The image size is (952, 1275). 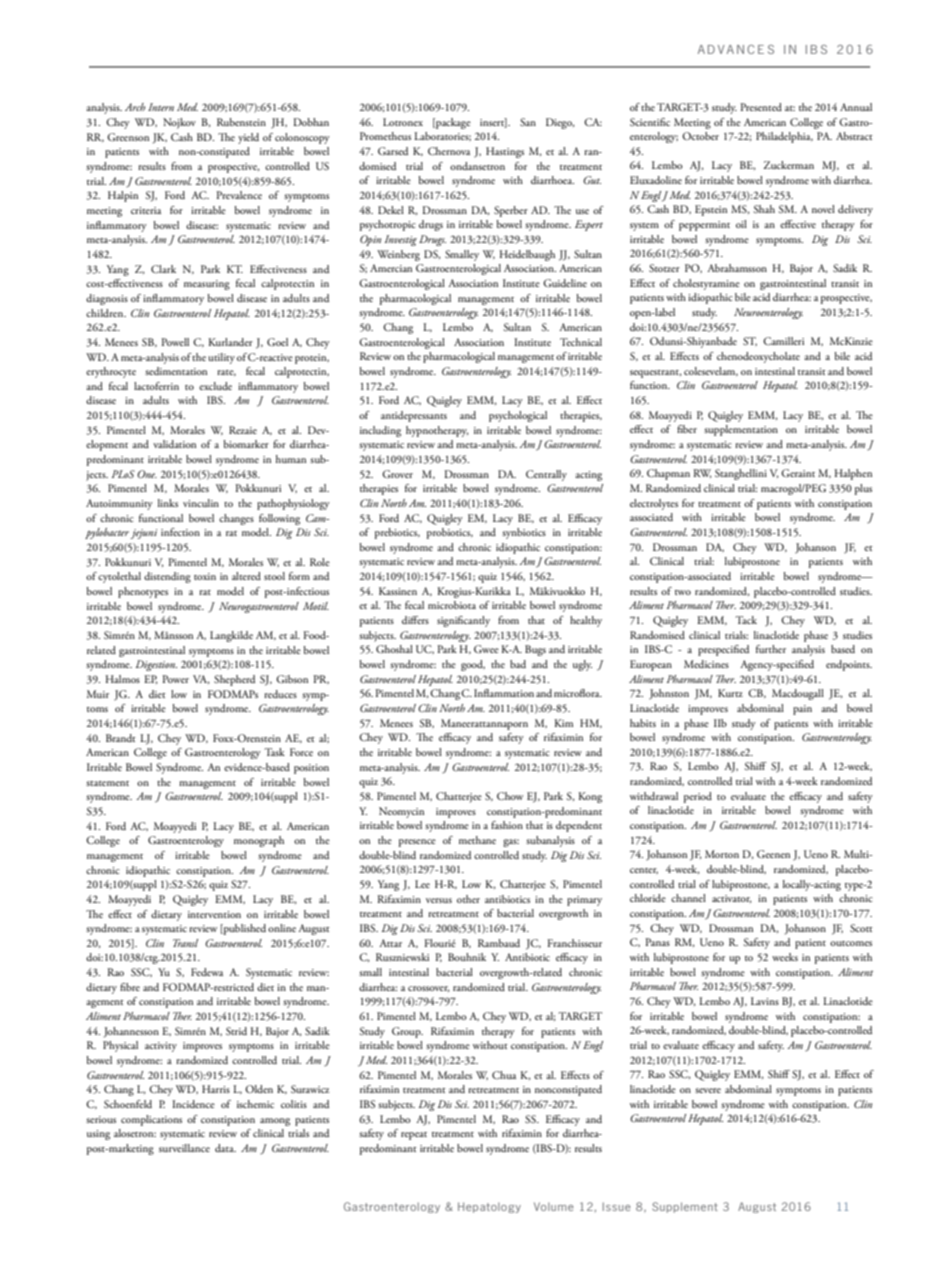 What do you see at coordinates (174, 444) in the screenshot?
I see `validation` at bounding box center [174, 444].
